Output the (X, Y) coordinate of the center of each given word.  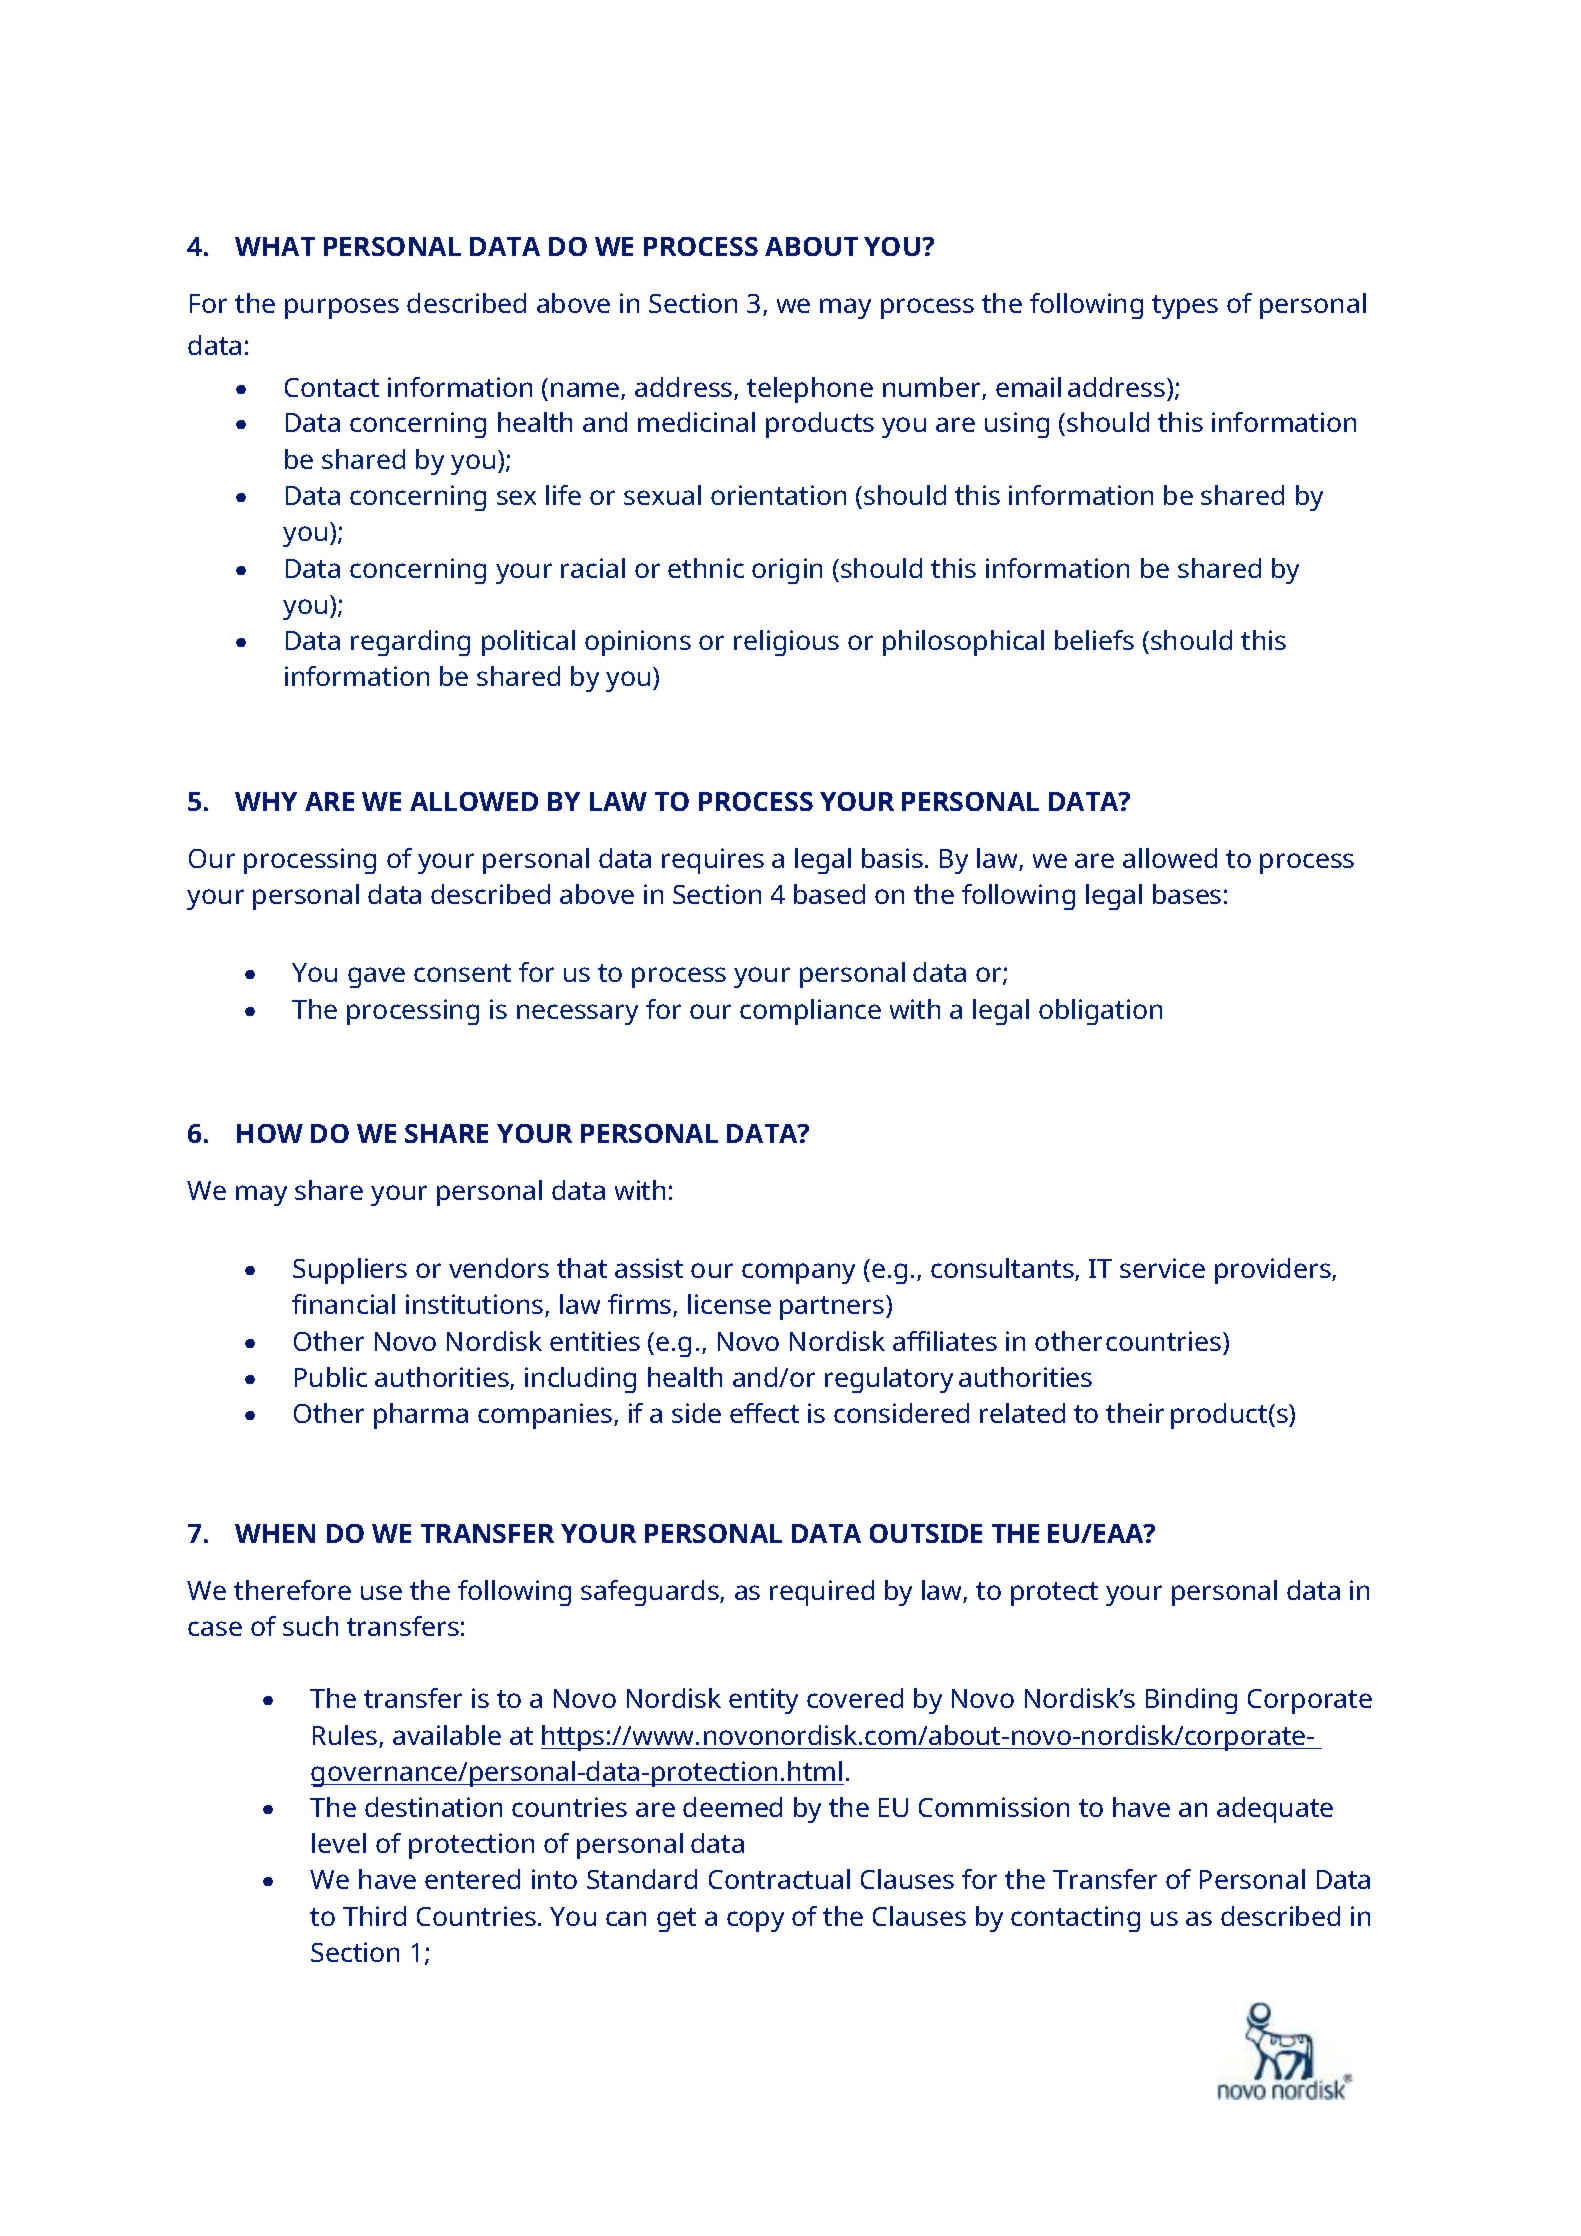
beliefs (1094, 640)
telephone (810, 390)
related (1022, 1413)
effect (764, 1413)
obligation (1100, 1012)
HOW (270, 1133)
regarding (410, 643)
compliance (810, 1012)
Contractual (779, 1879)
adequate (1275, 1810)
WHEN (275, 1533)
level (339, 1843)
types (1185, 307)
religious (786, 643)
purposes (342, 308)
